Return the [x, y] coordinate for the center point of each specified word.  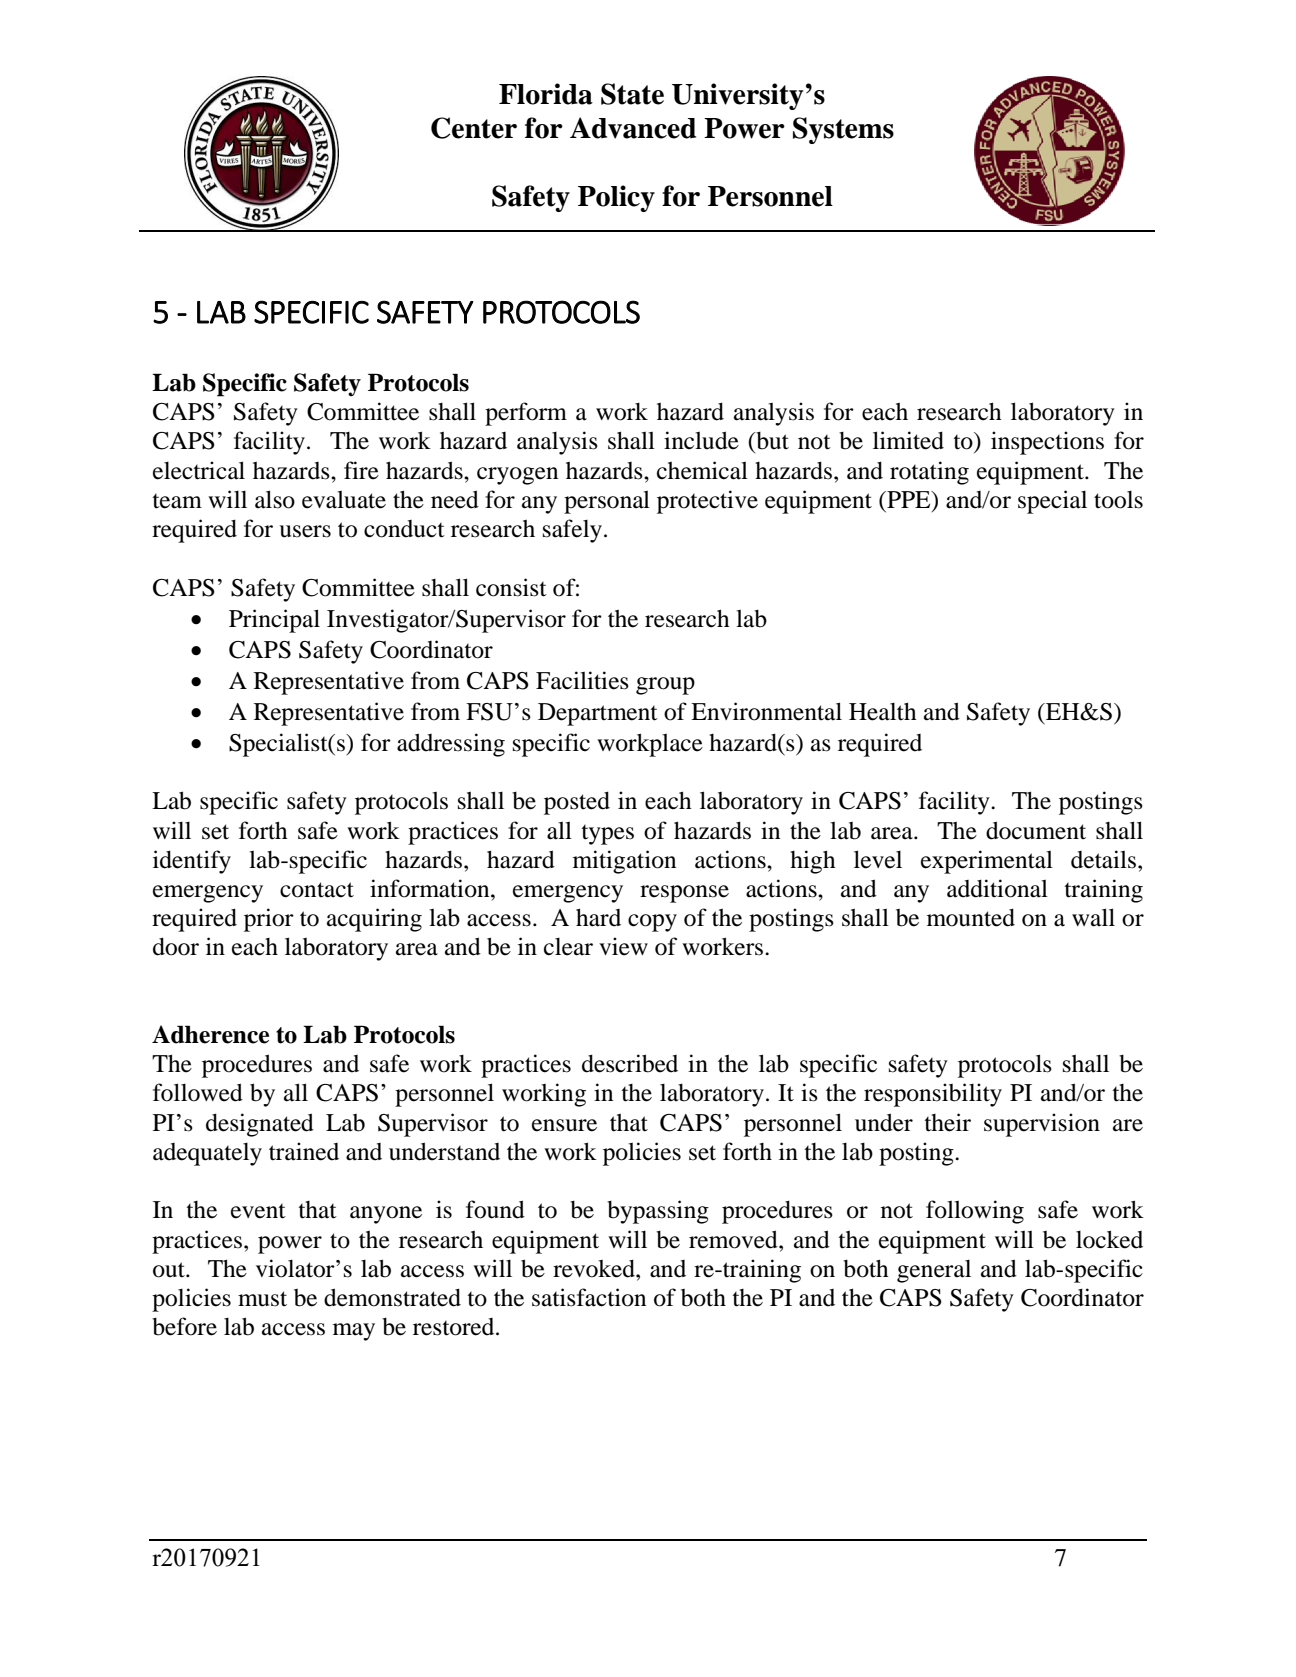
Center [474, 128]
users [305, 531]
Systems [843, 130]
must [262, 1299]
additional [997, 888]
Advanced [633, 128]
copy [652, 923]
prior [269, 920]
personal [607, 502]
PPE [909, 499]
